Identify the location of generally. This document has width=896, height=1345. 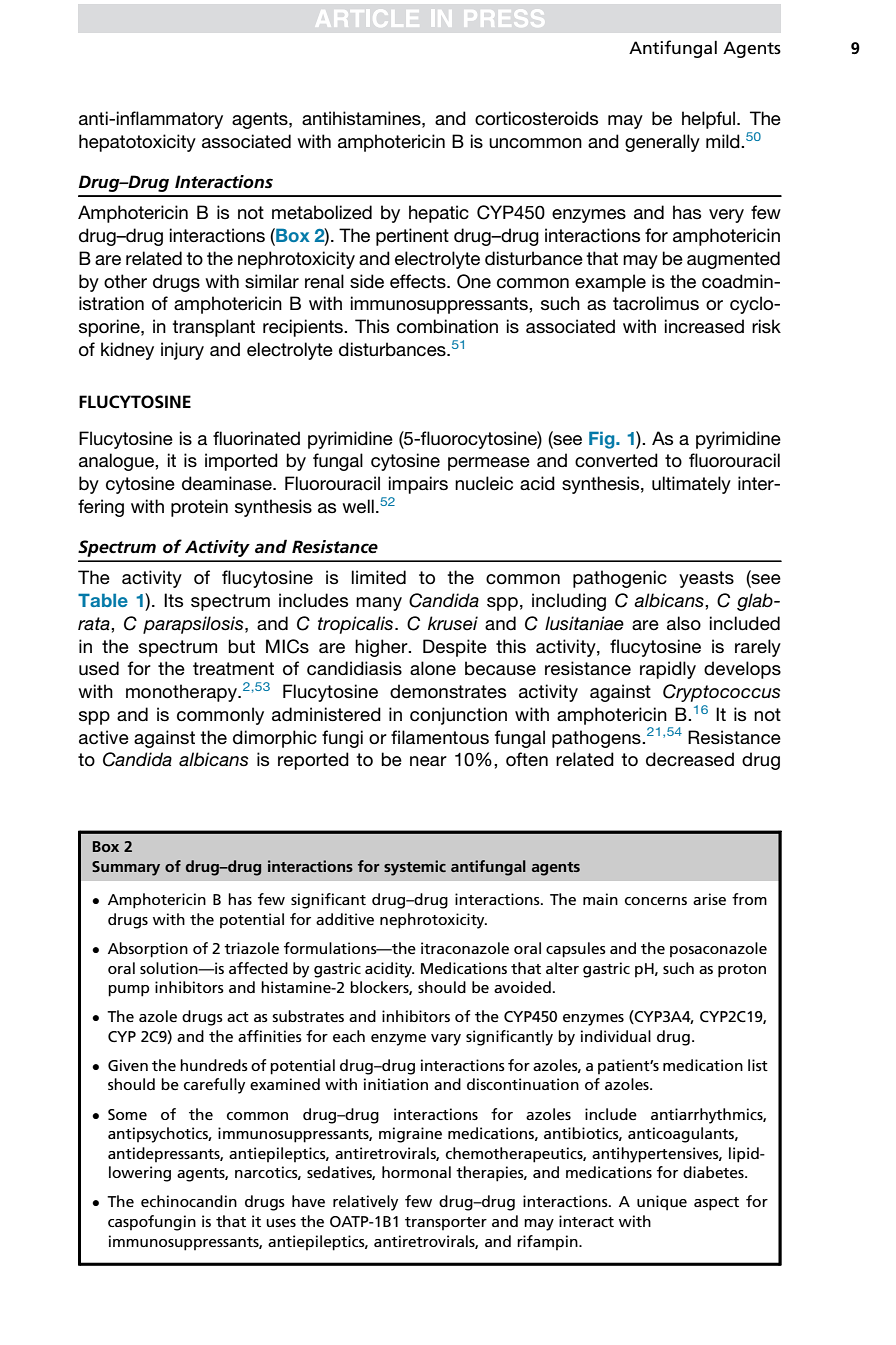
(662, 143).
